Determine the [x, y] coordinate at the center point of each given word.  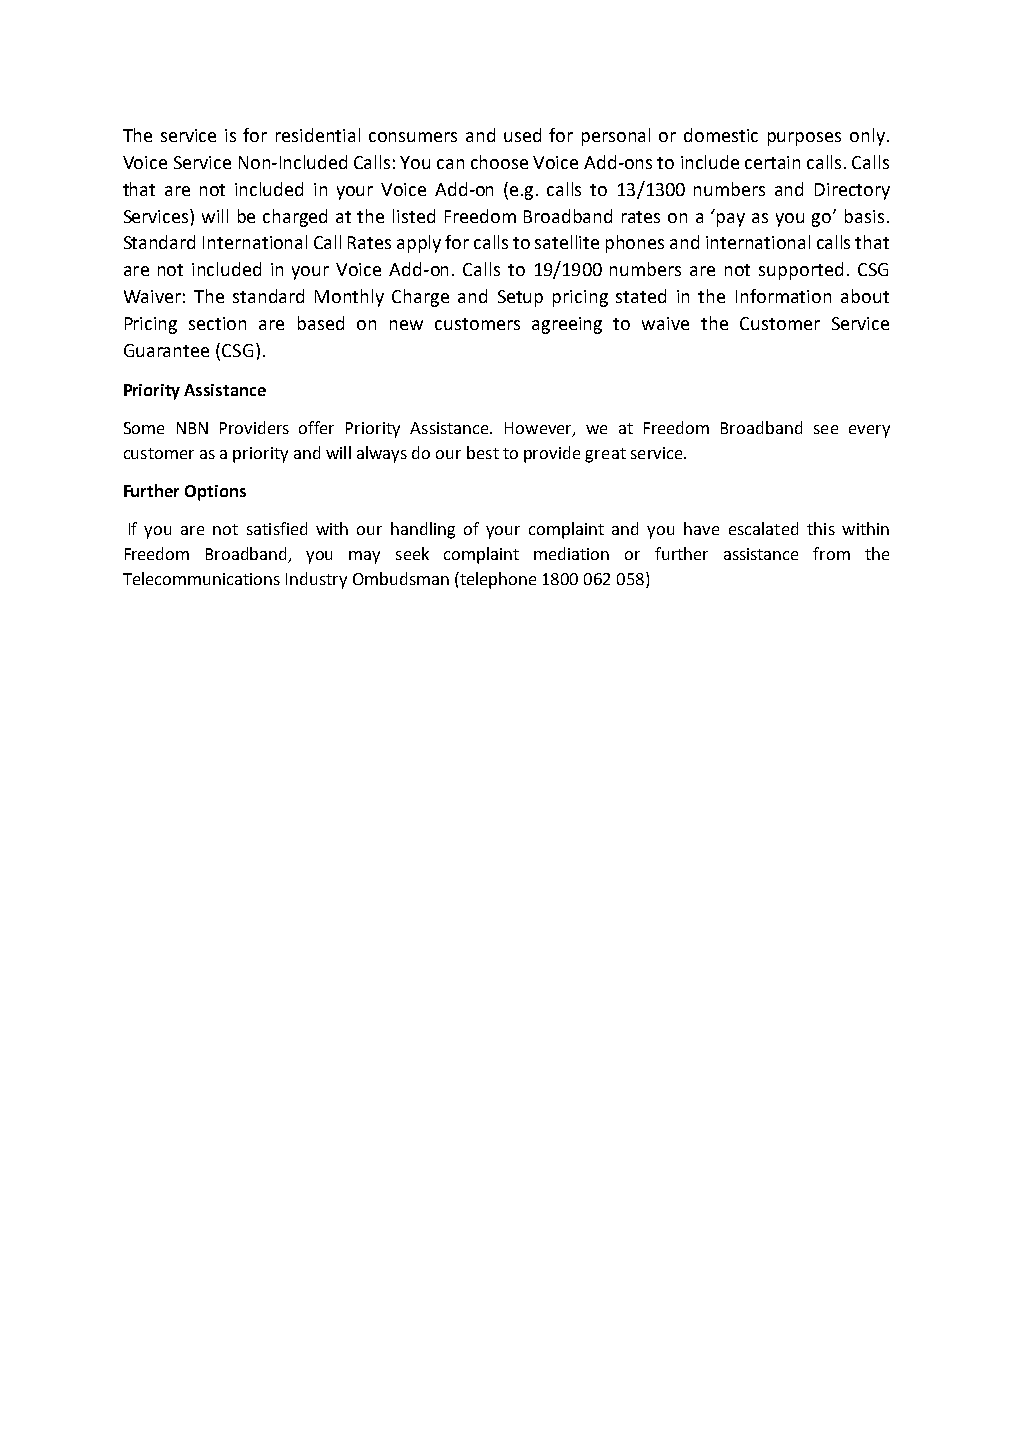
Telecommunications [201, 578]
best [483, 452]
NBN [192, 428]
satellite [567, 242]
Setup [520, 298]
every [869, 431]
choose [499, 162]
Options [215, 493]
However [539, 429]
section [217, 323]
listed [414, 216]
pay [731, 220]
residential [318, 135]
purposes [804, 139]
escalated [763, 528]
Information [783, 296]
